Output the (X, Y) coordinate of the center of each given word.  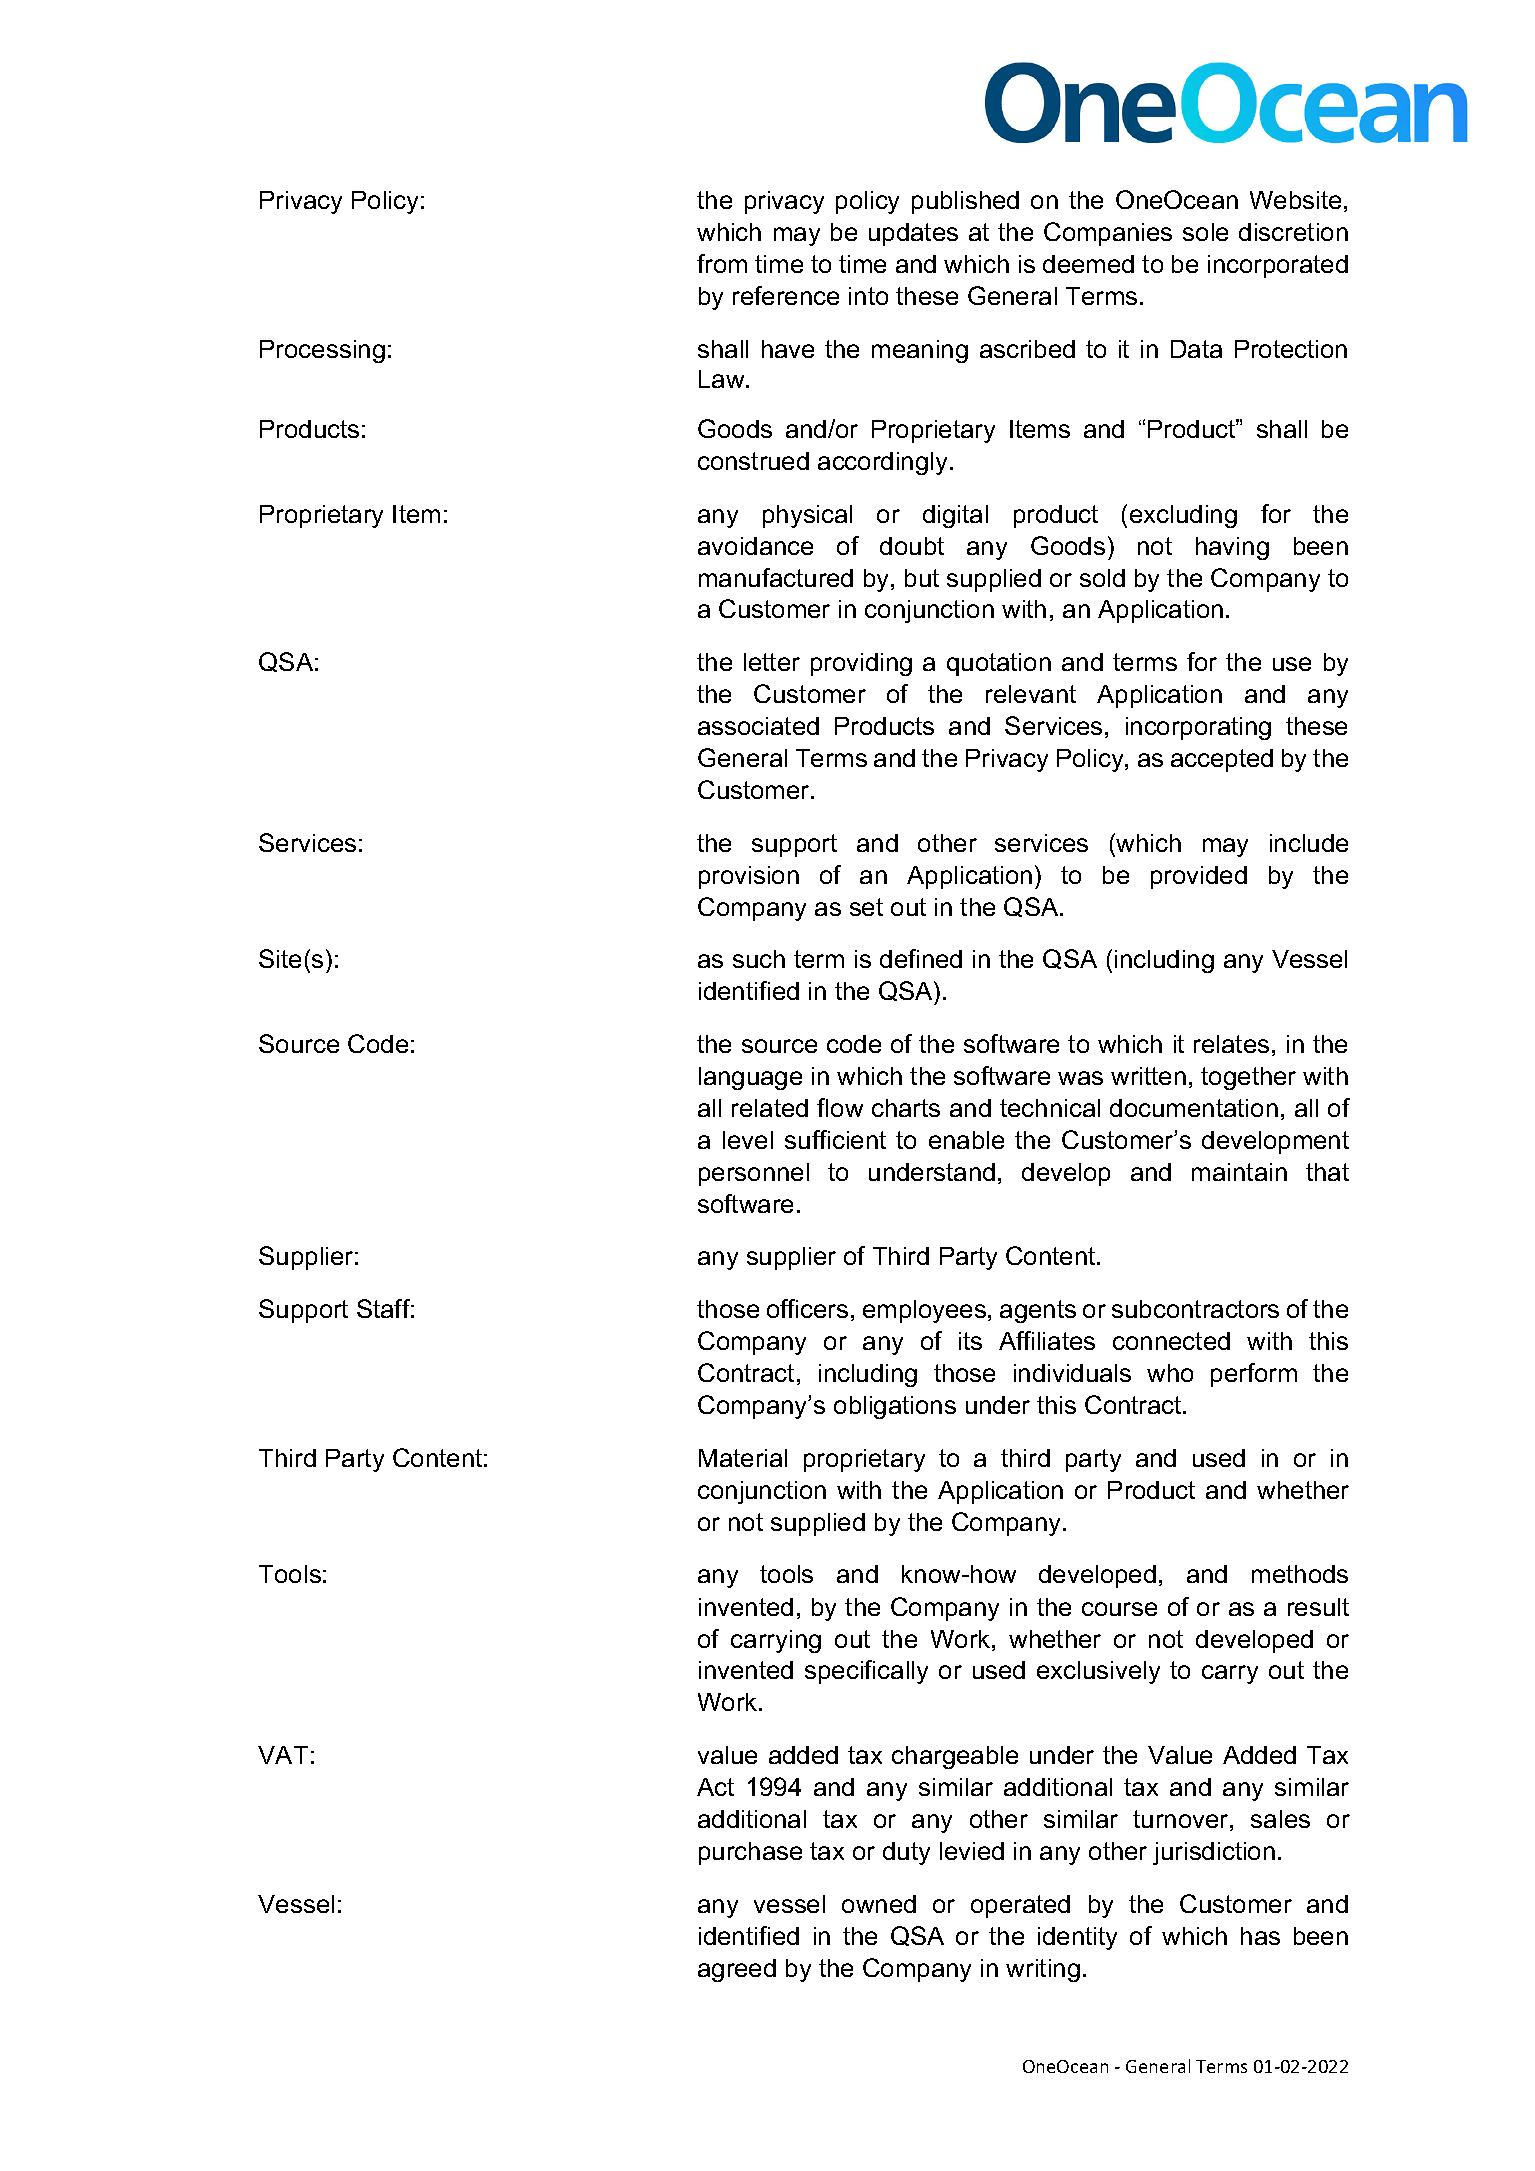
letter (772, 662)
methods (1300, 1574)
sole (1205, 232)
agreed (737, 1970)
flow (840, 1107)
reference (786, 295)
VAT (283, 1755)
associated (758, 726)
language (750, 1078)
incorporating (1198, 728)
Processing (322, 351)
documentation (1194, 1108)
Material (743, 1458)
